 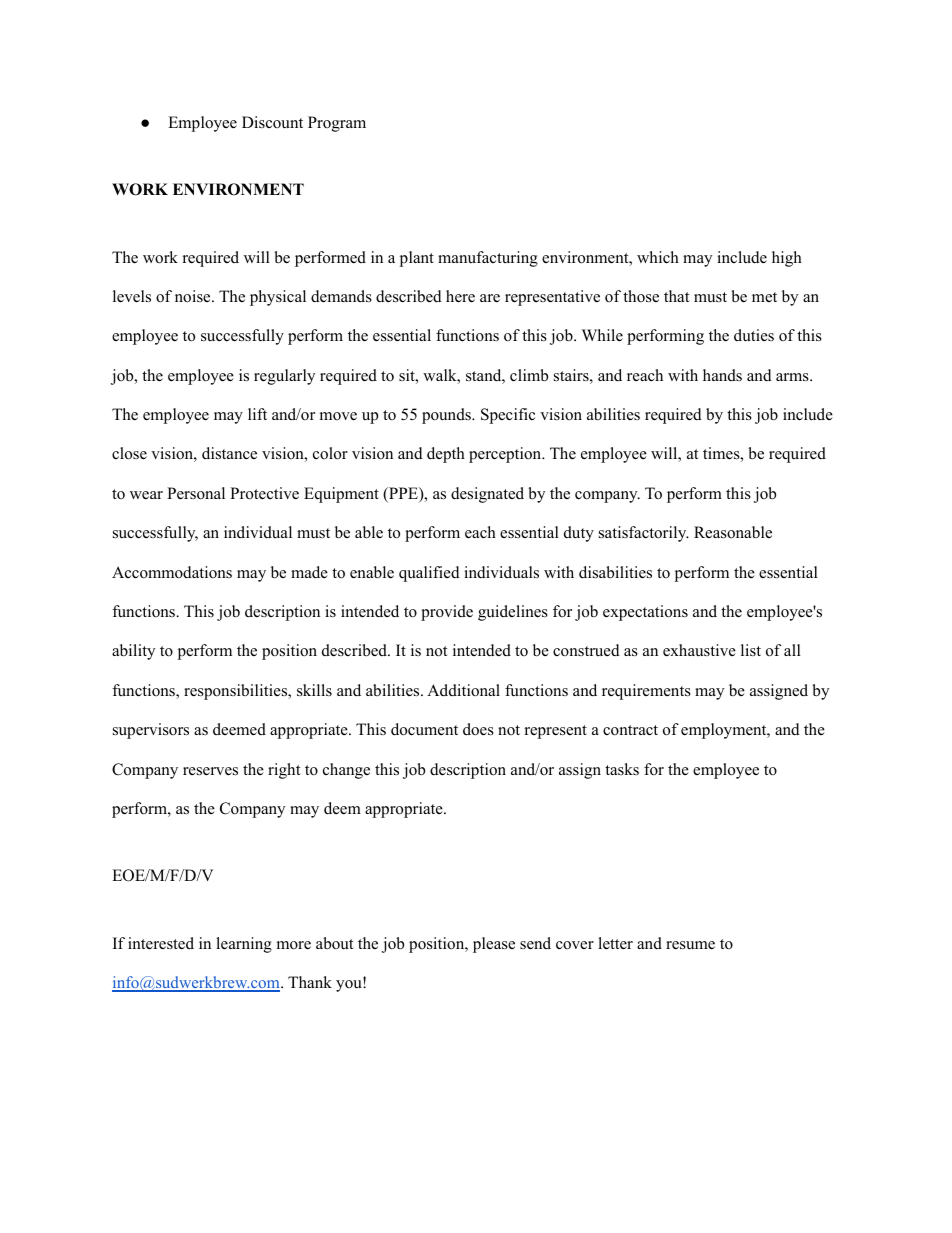 I want to click on Discount, so click(x=272, y=122).
